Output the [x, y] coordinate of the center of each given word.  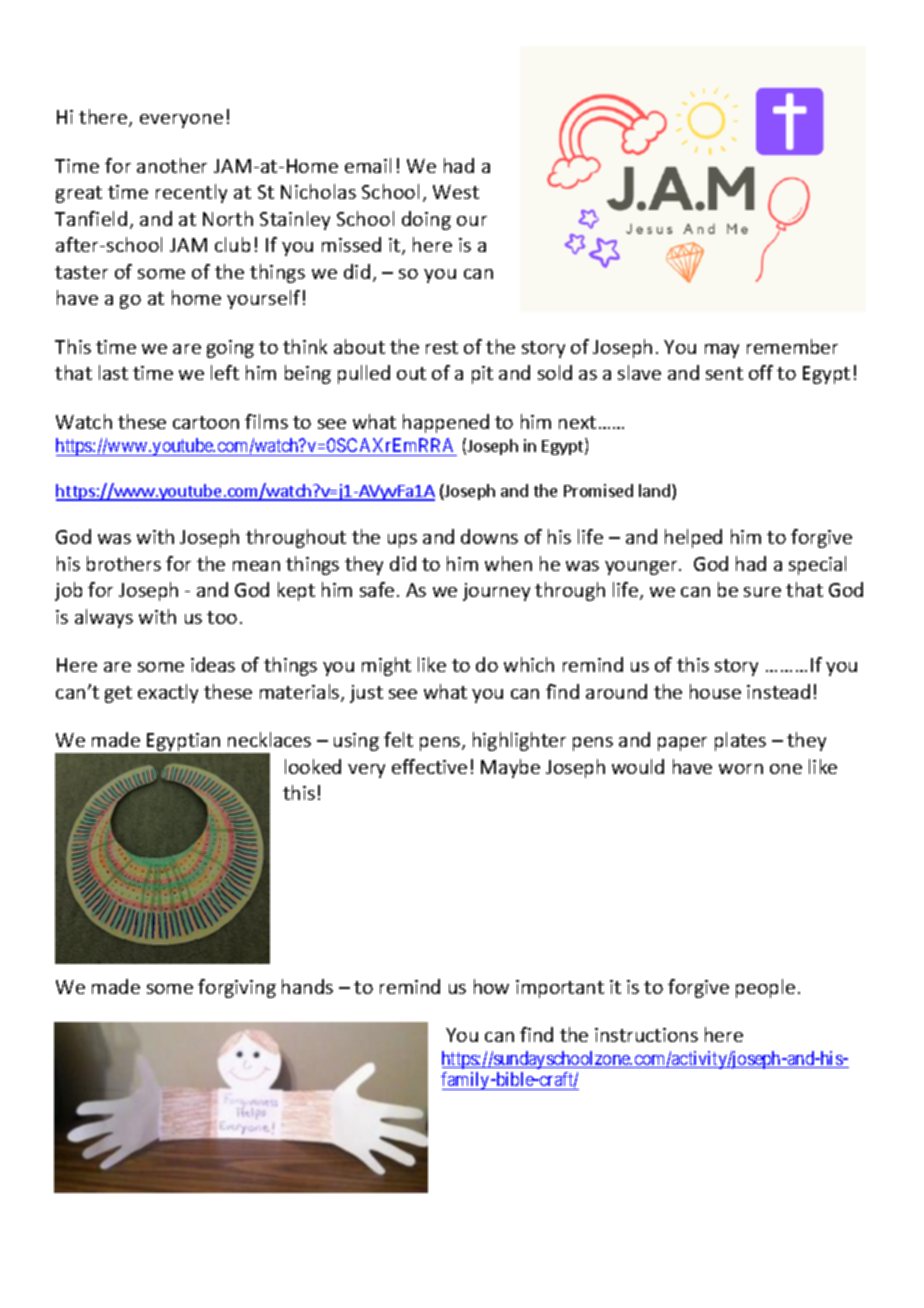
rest [442, 347]
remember [792, 346]
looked [313, 766]
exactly [168, 693]
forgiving [237, 988]
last [113, 372]
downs [489, 536]
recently [191, 193]
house [715, 691]
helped [693, 538]
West [456, 192]
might [386, 666]
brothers [124, 563]
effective [429, 766]
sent [724, 373]
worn [741, 769]
